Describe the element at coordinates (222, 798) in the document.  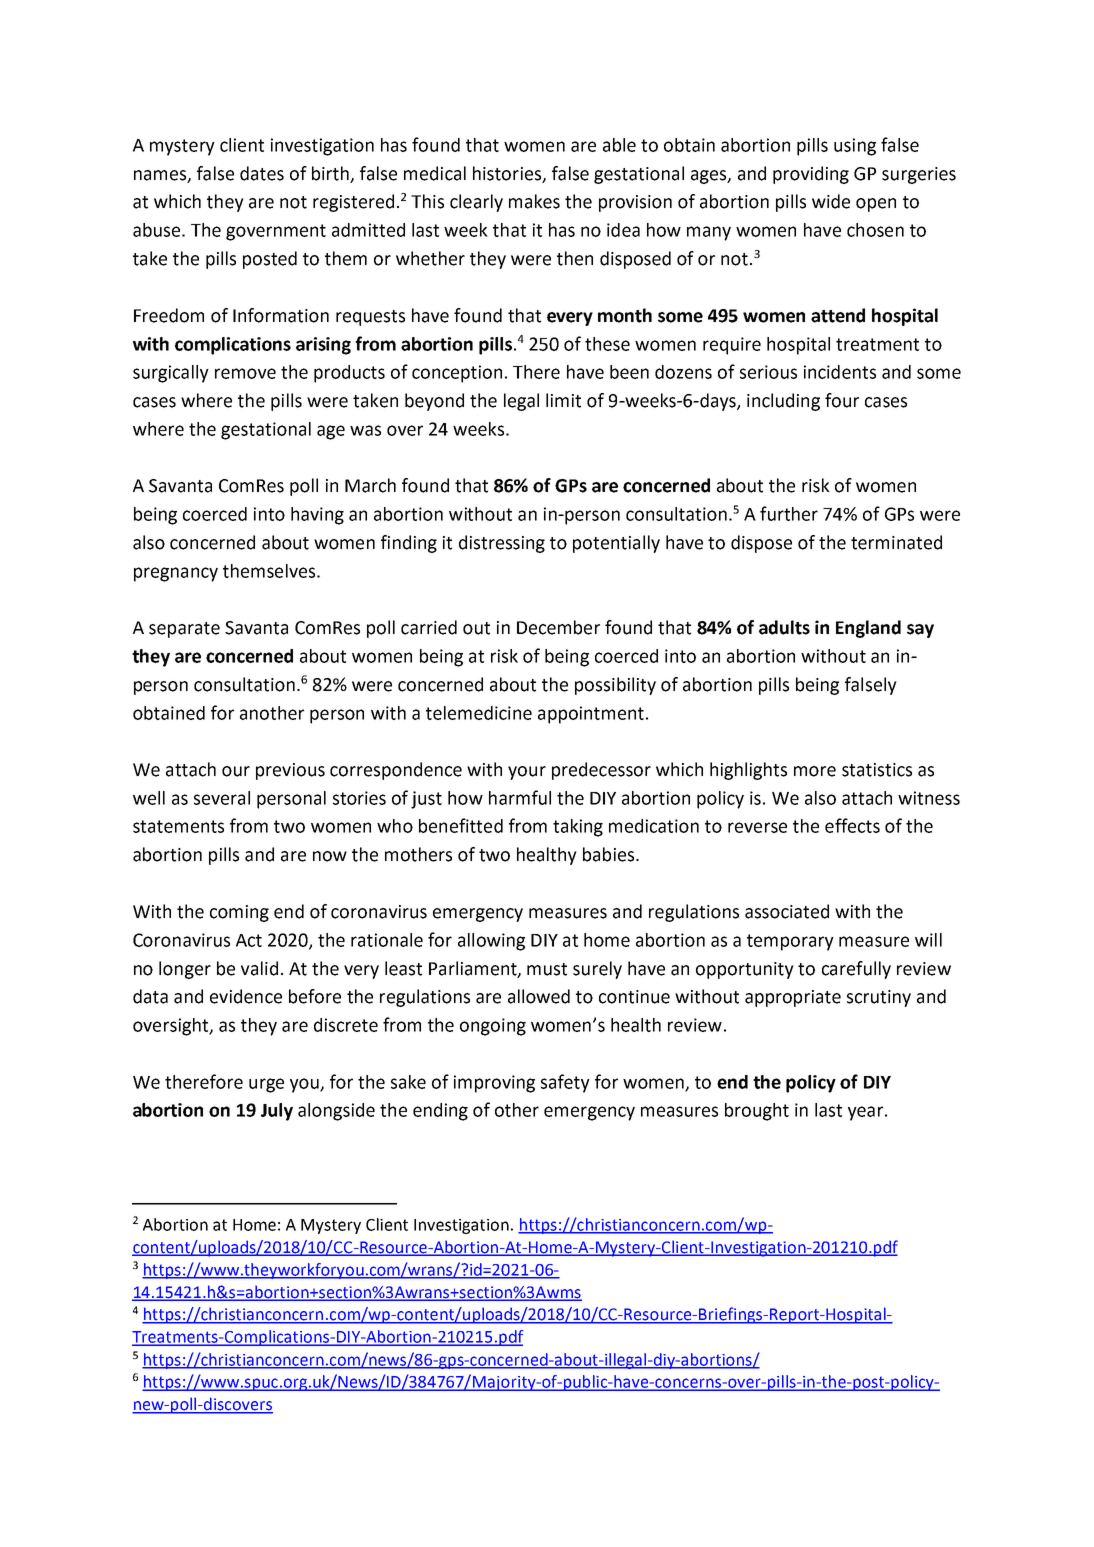
I see `several` at that location.
